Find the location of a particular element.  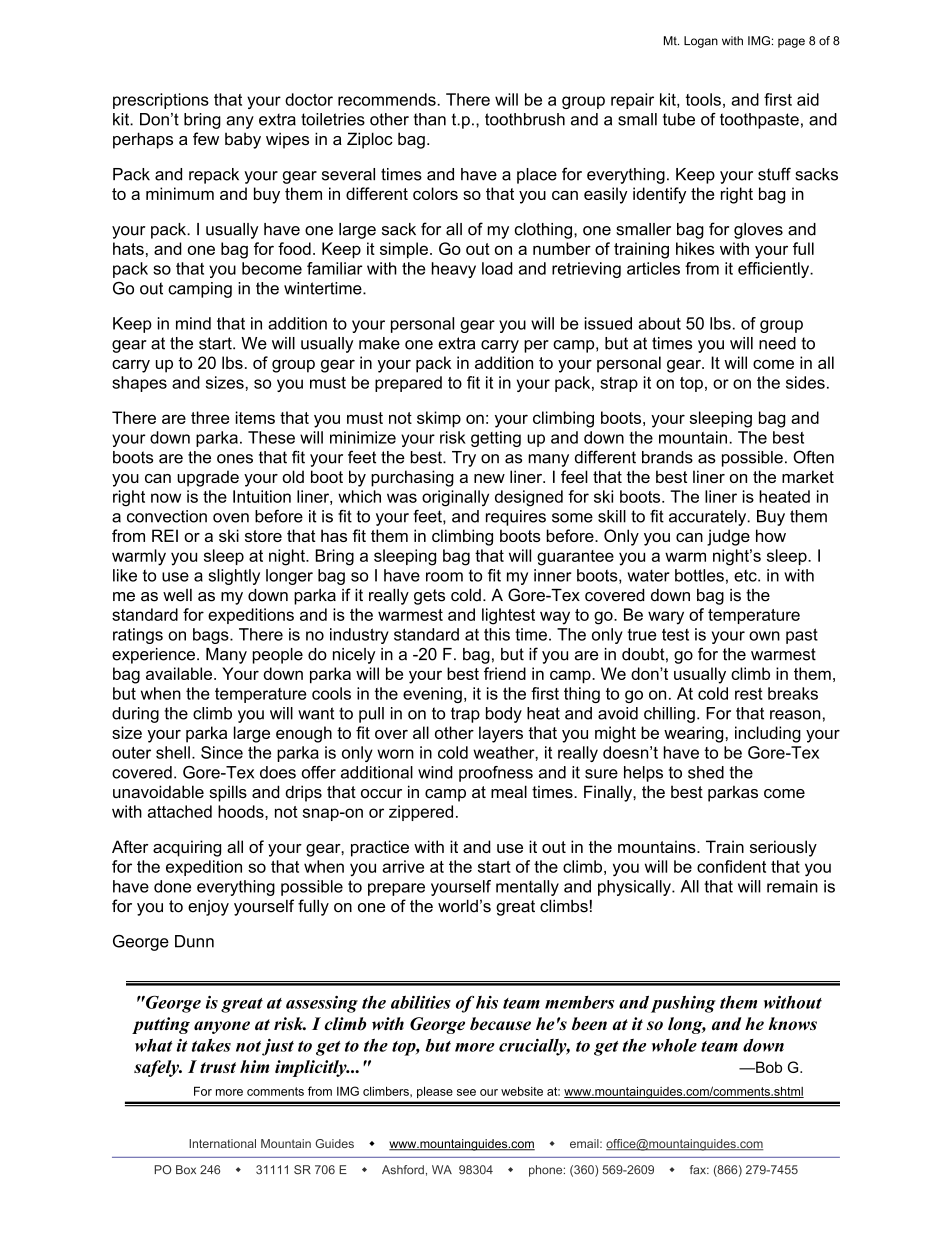

acquiring is located at coordinates (187, 848).
